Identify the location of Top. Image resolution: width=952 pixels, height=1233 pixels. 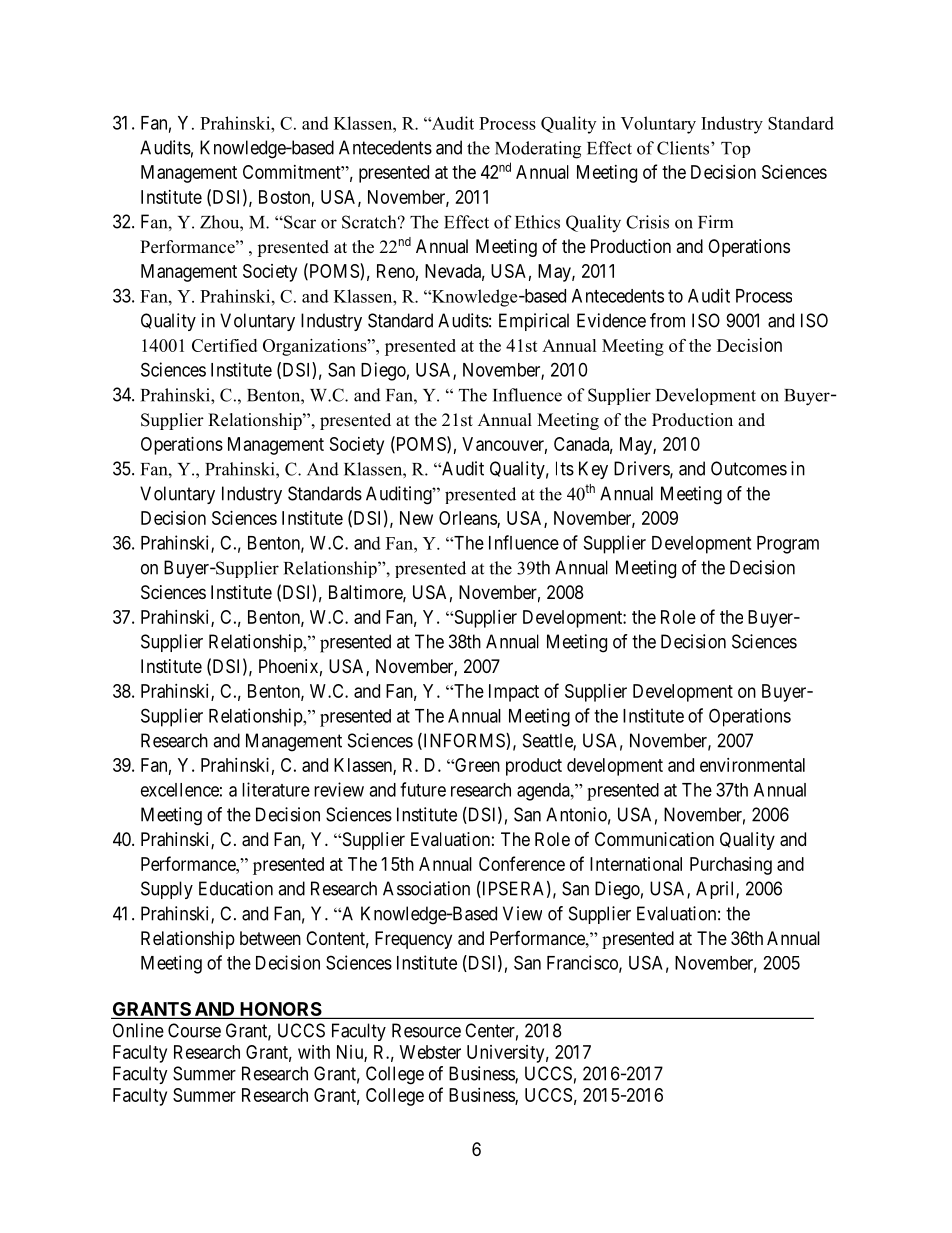
(735, 150).
